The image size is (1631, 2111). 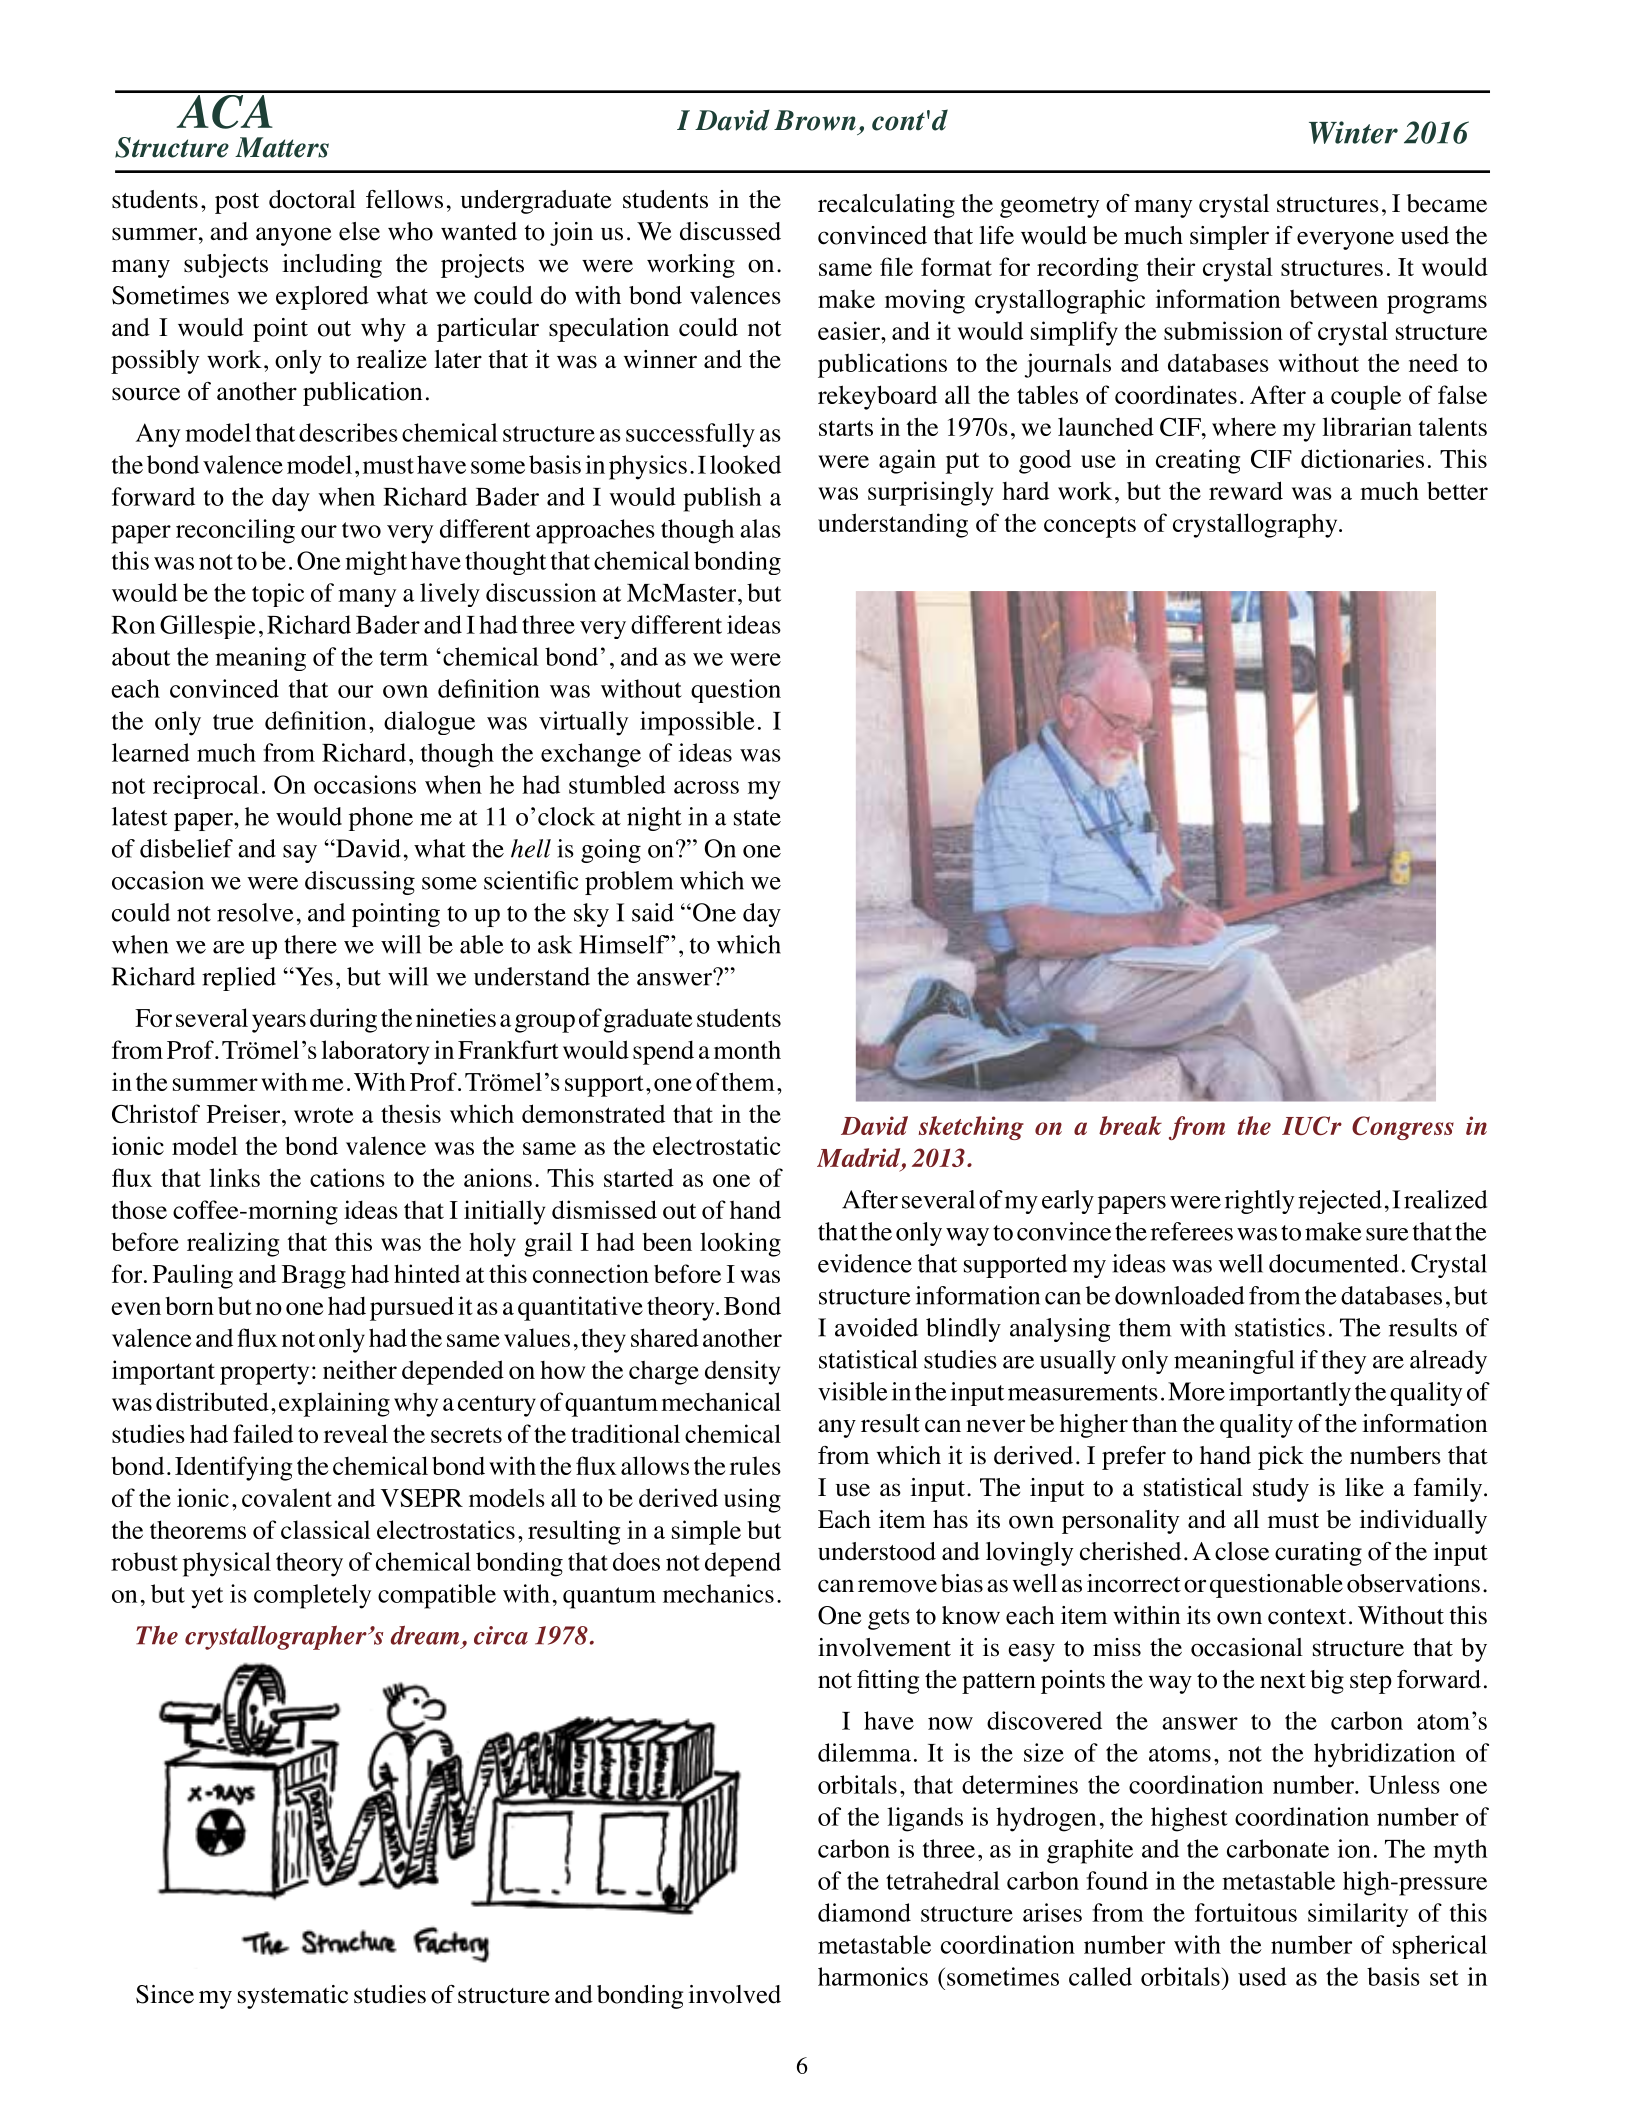 What do you see at coordinates (312, 199) in the screenshot?
I see `doctoral` at bounding box center [312, 199].
